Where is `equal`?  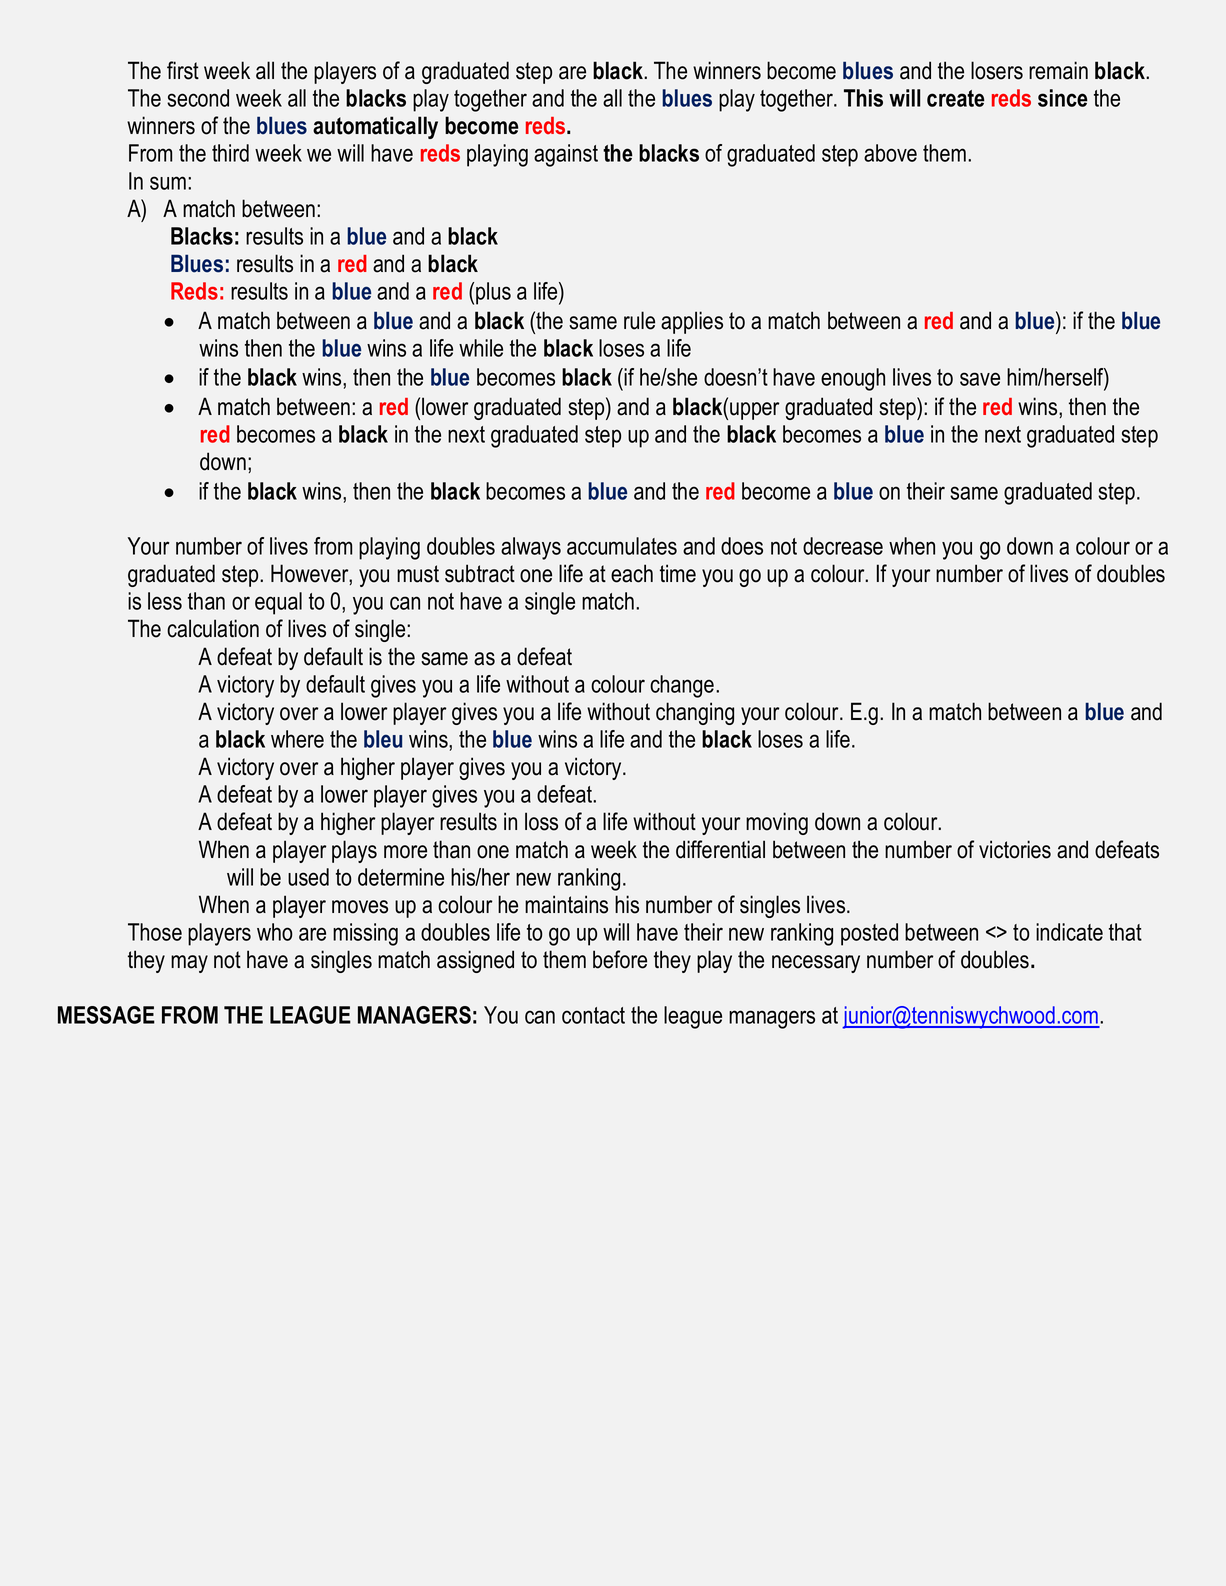 equal is located at coordinates (278, 603).
